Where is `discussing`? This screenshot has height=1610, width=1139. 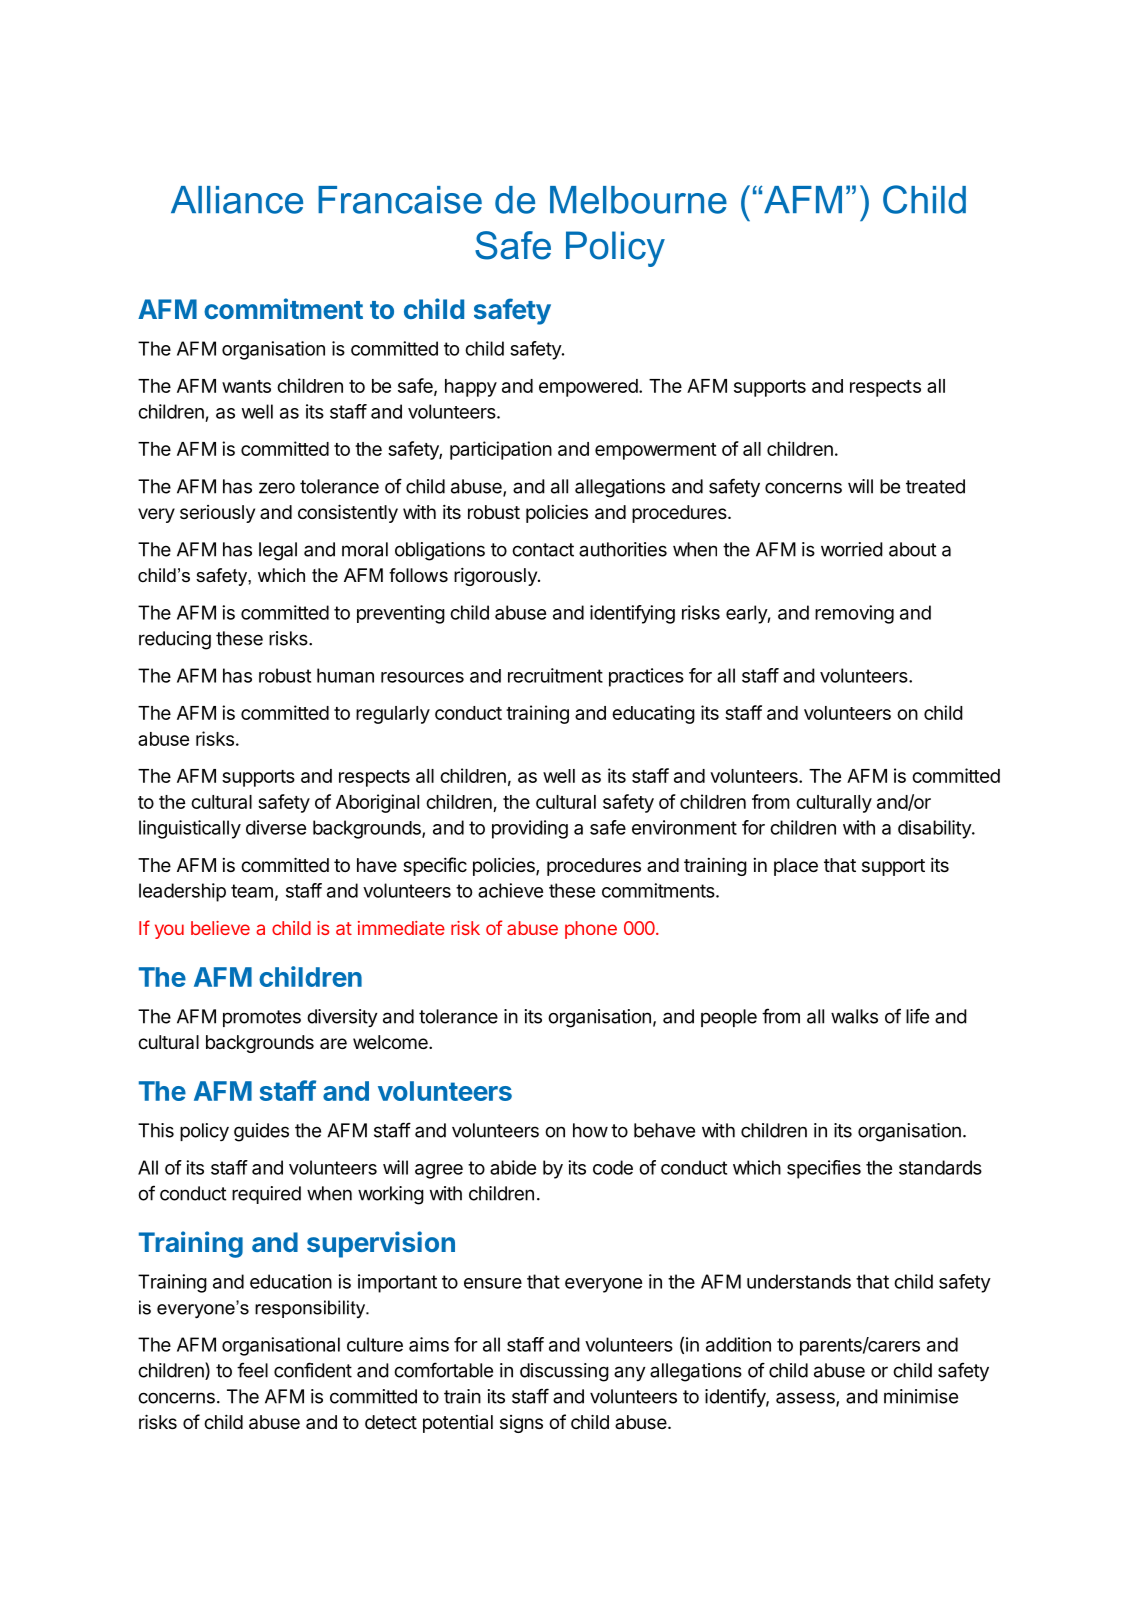 discussing is located at coordinates (564, 1372).
